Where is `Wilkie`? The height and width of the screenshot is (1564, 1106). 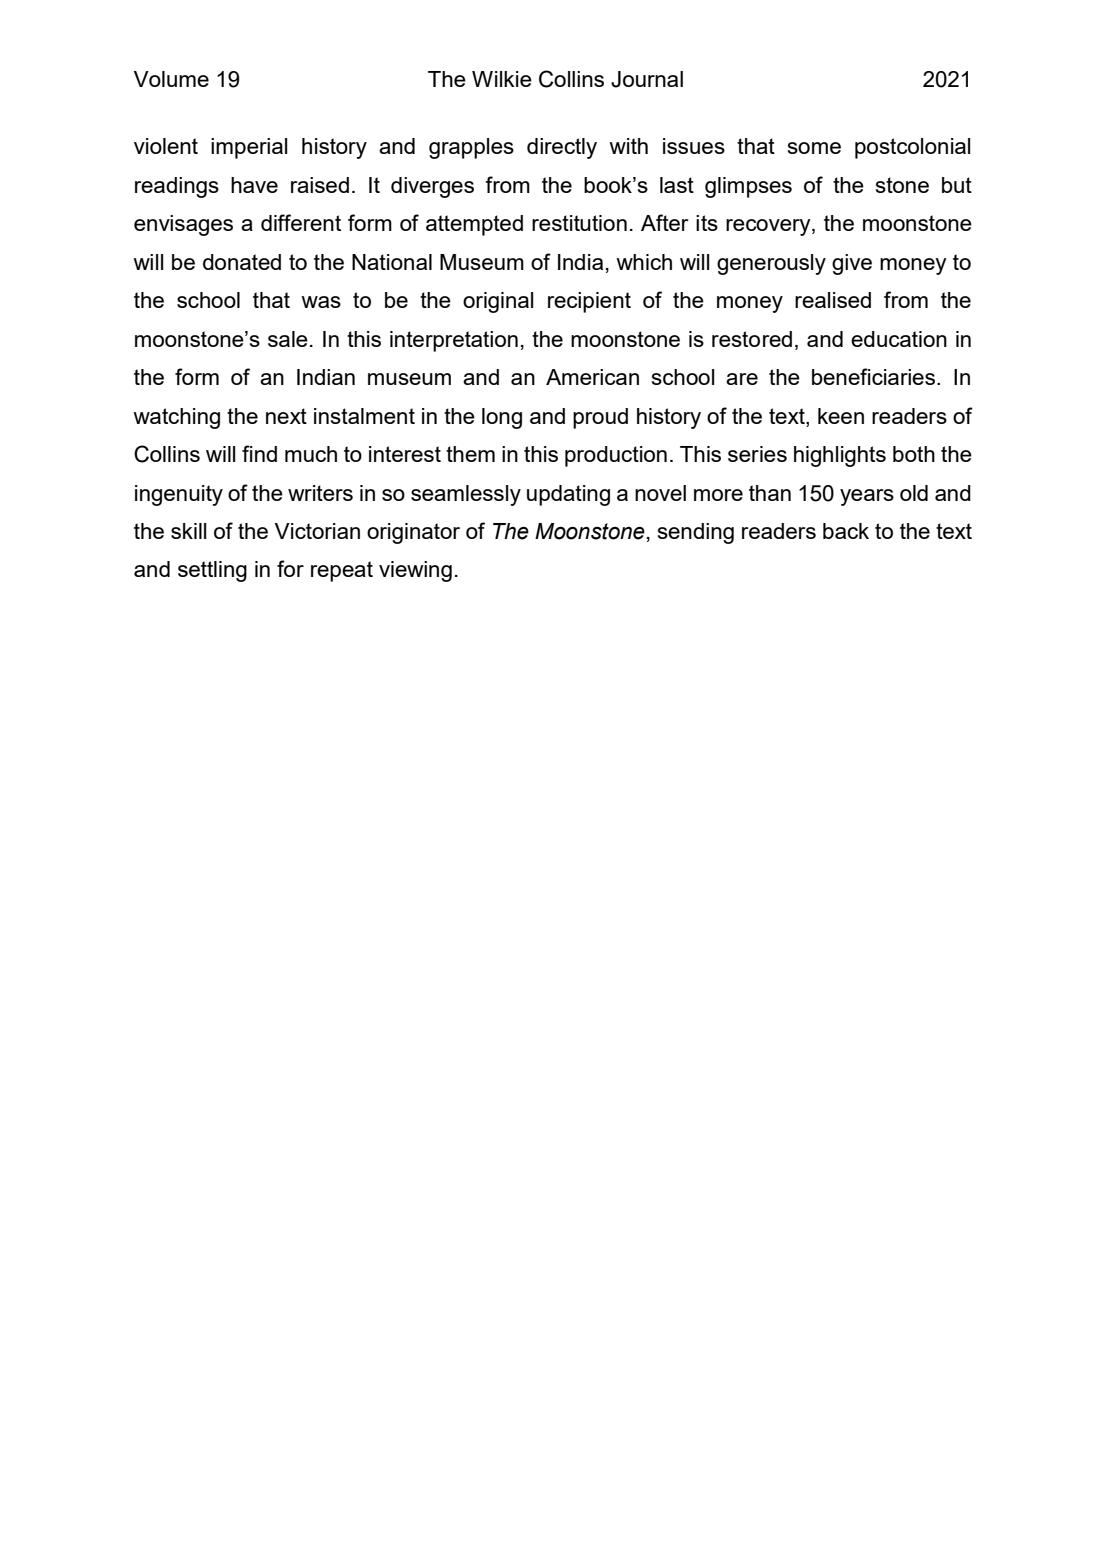 Wilkie is located at coordinates (502, 79).
